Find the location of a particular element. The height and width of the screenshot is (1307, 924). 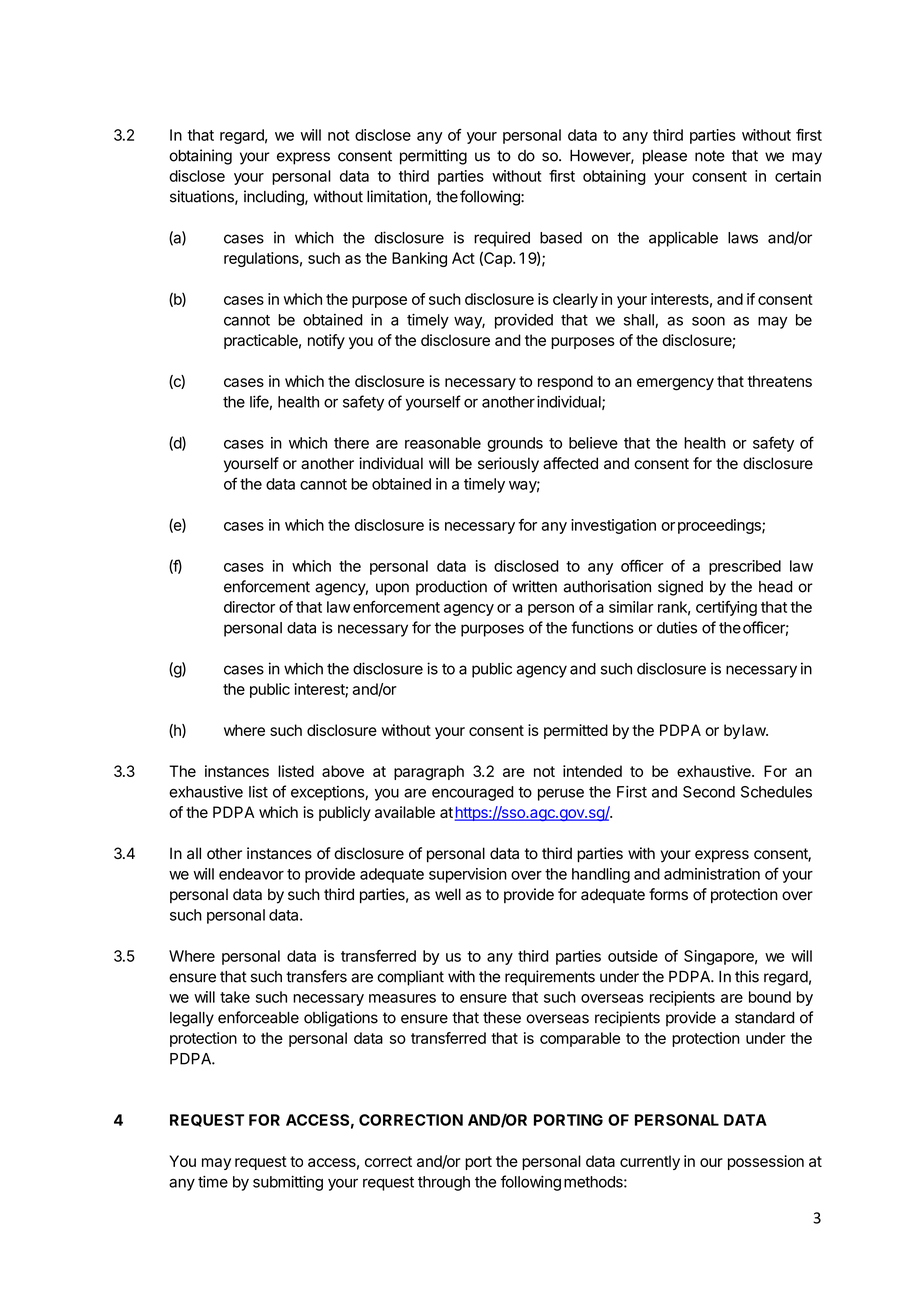

required is located at coordinates (502, 239).
